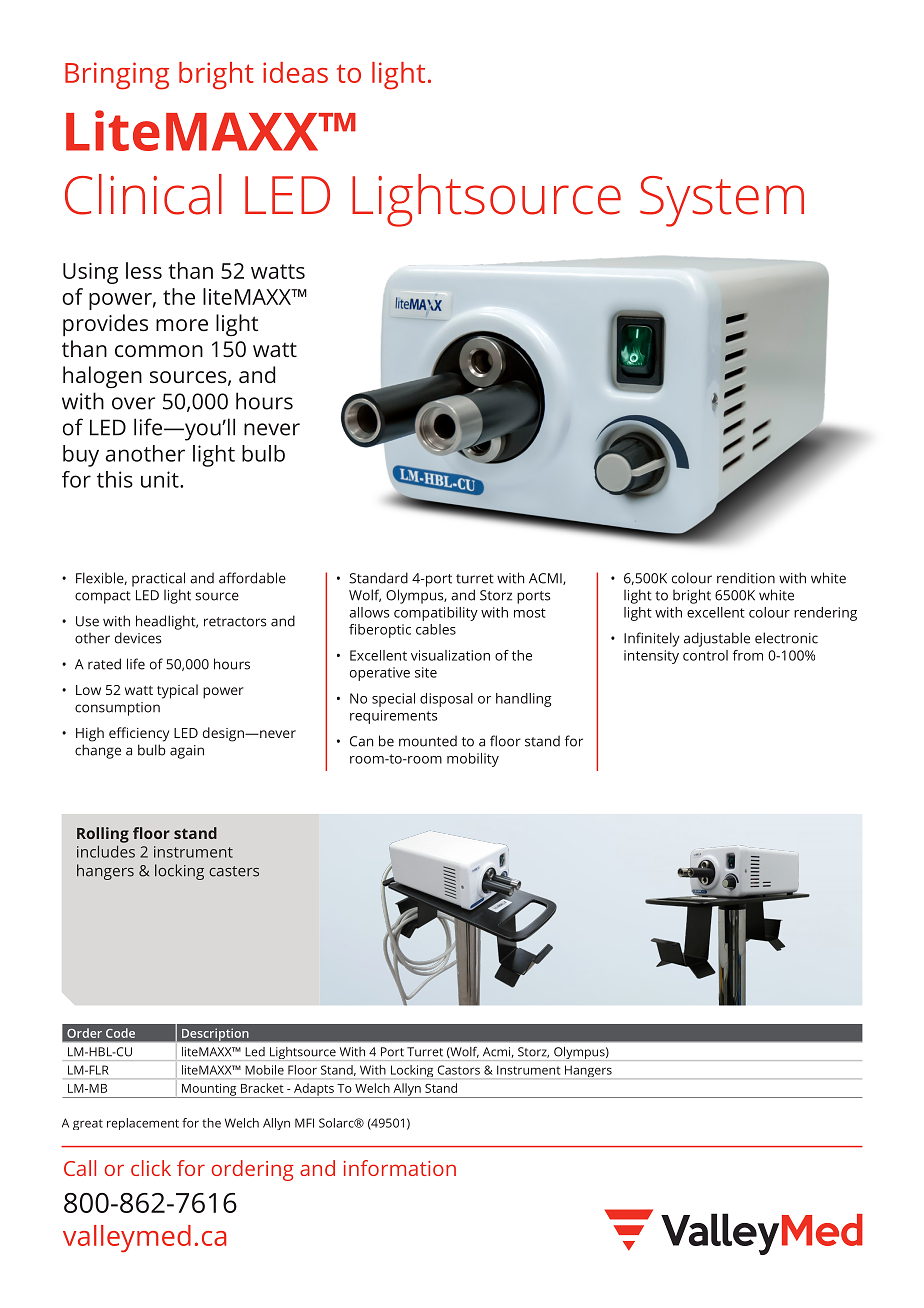 This screenshot has width=924, height=1308. I want to click on replacement, so click(143, 1124).
